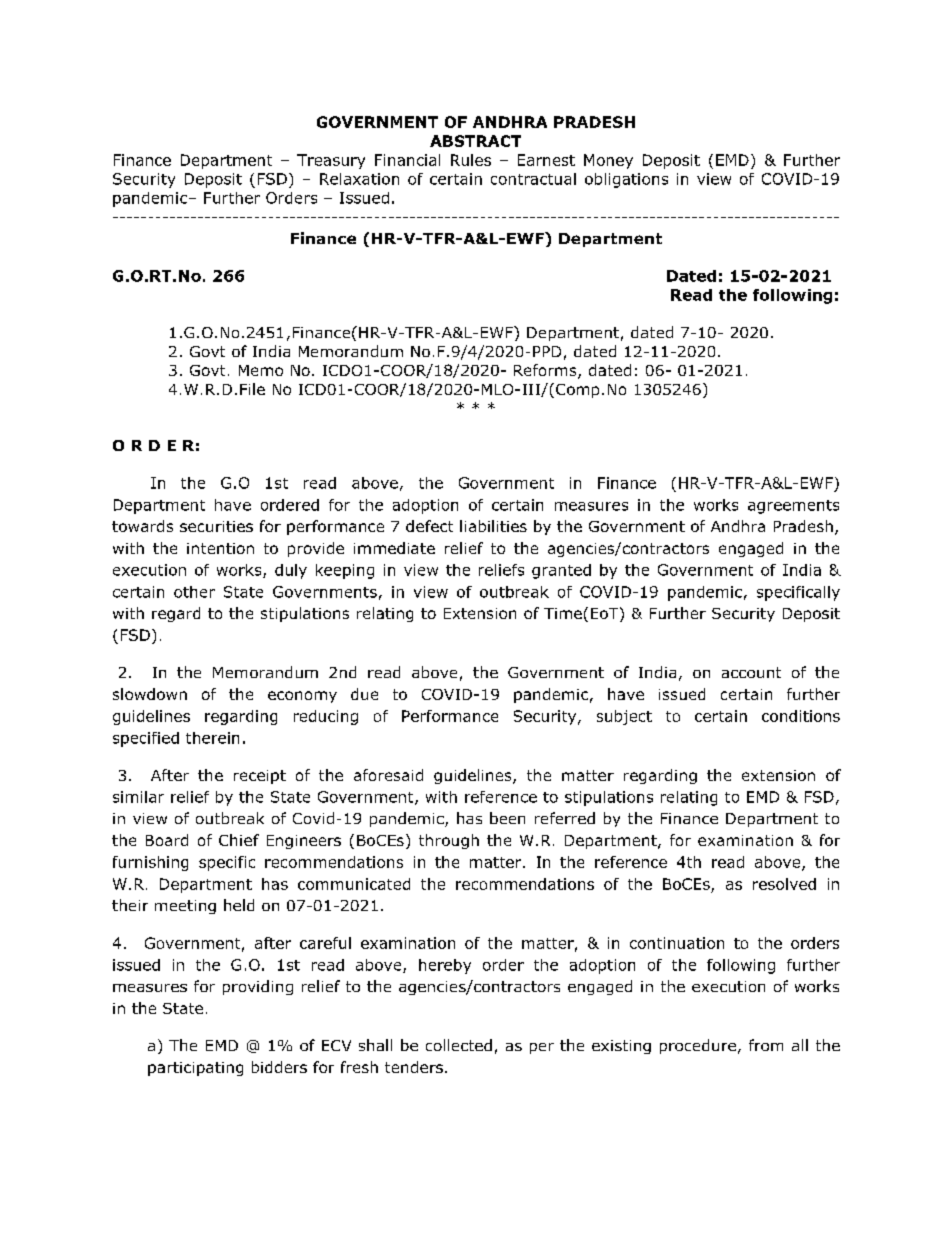  What do you see at coordinates (195, 1069) in the screenshot?
I see `participating` at bounding box center [195, 1069].
